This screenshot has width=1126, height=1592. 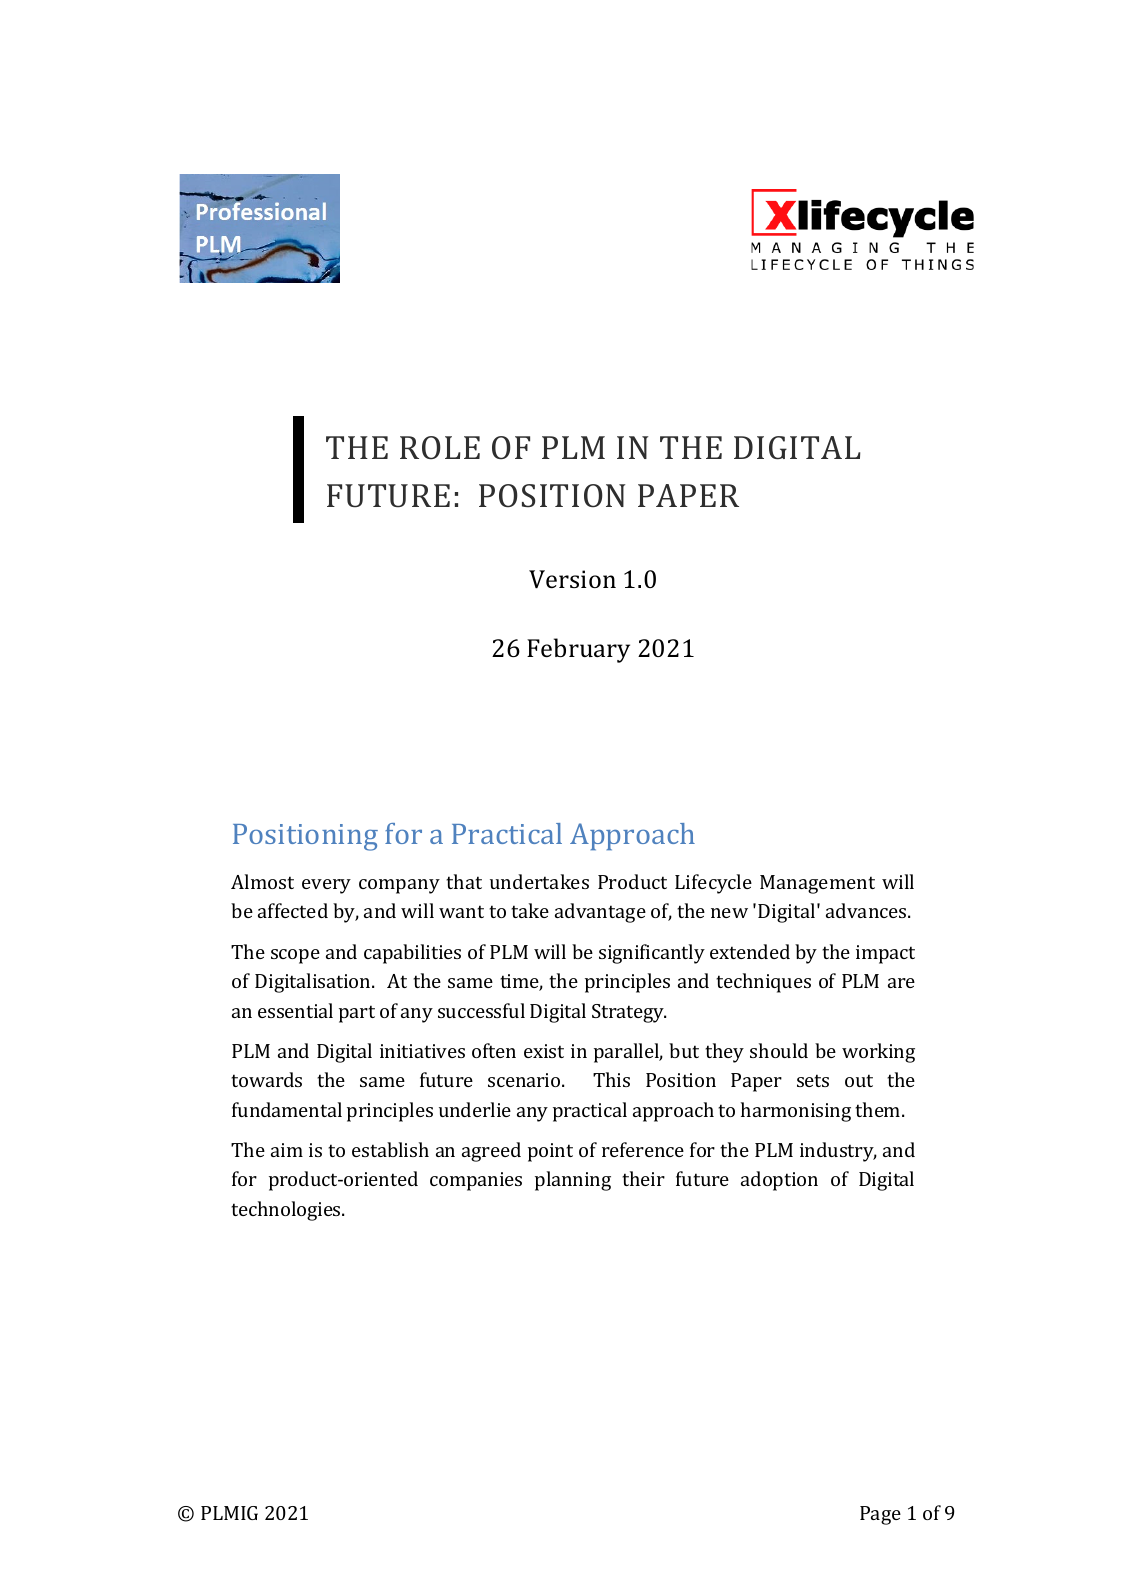 I want to click on Version, so click(x=572, y=579).
